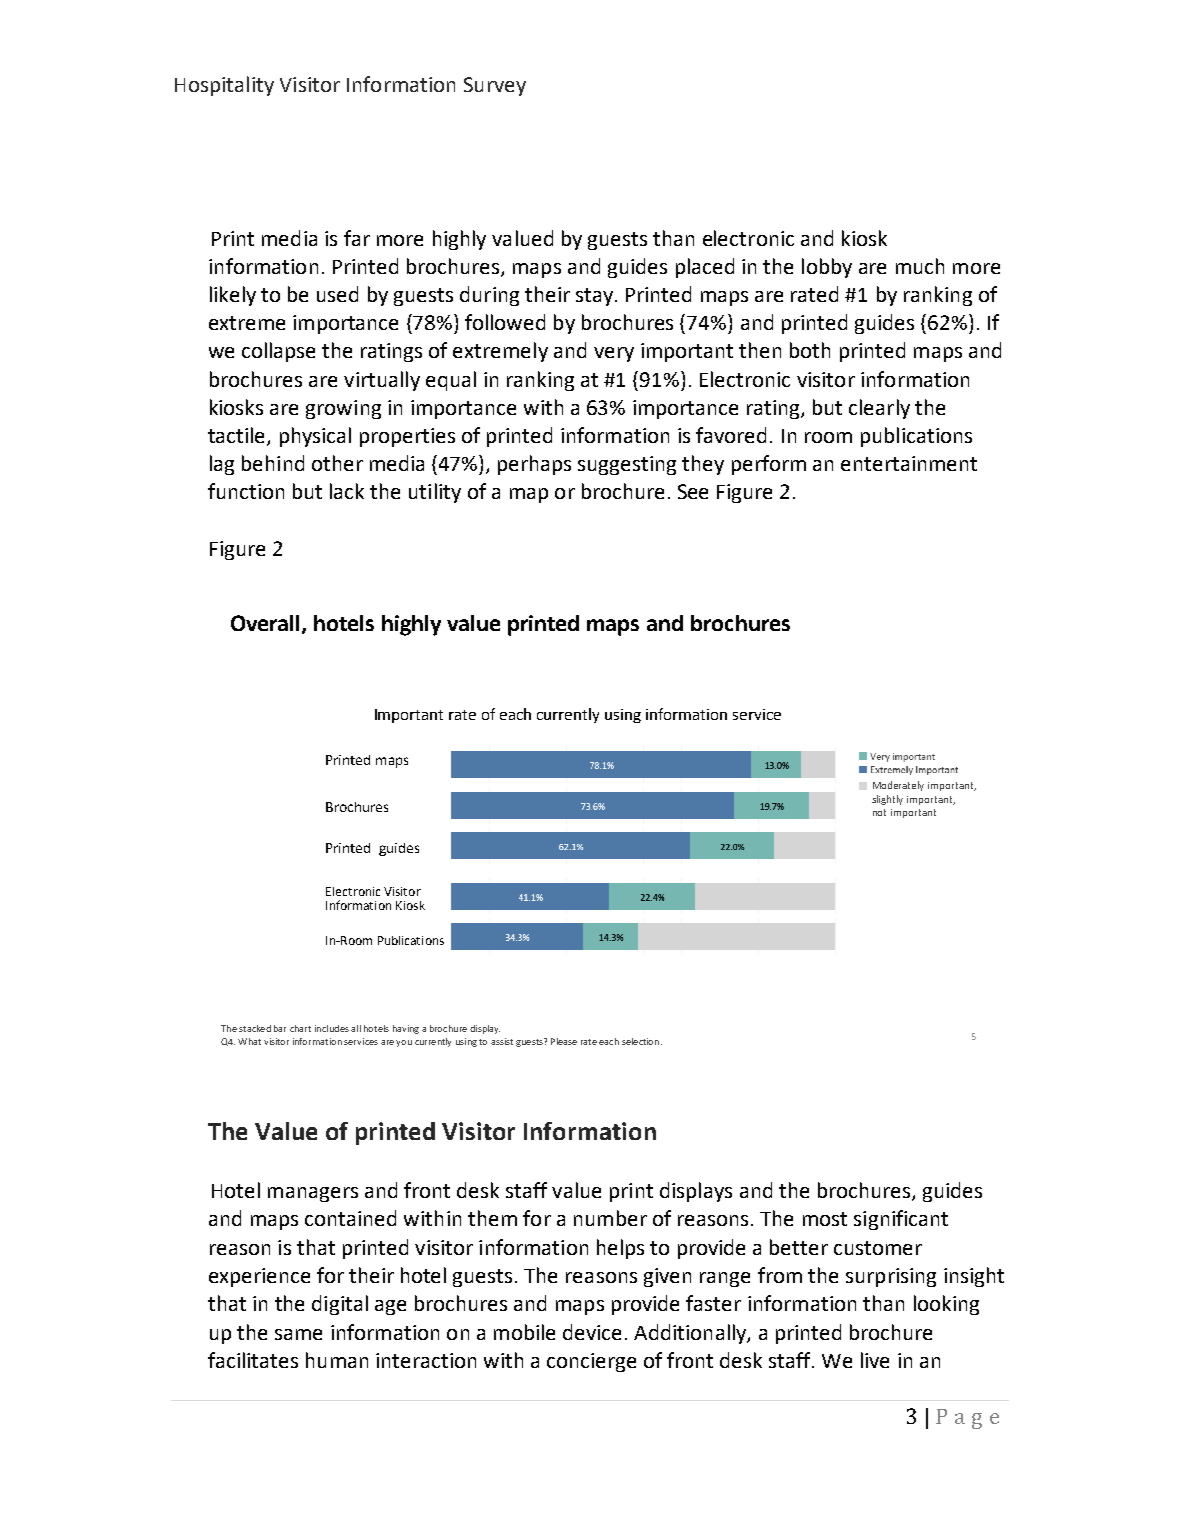 Image resolution: width=1179 pixels, height=1526 pixels. I want to click on suggesting, so click(627, 465).
